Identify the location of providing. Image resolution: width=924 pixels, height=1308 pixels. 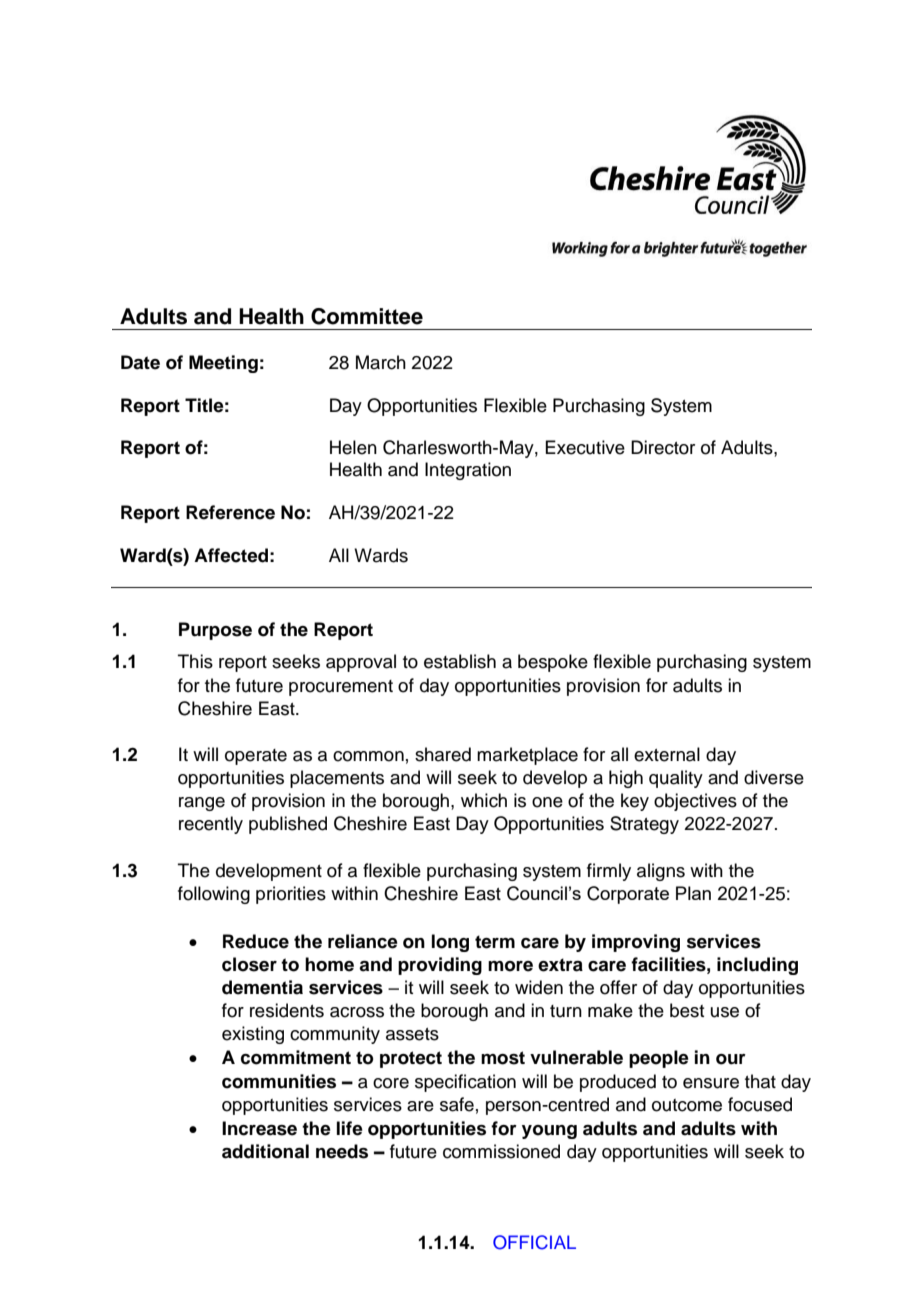
(440, 966).
